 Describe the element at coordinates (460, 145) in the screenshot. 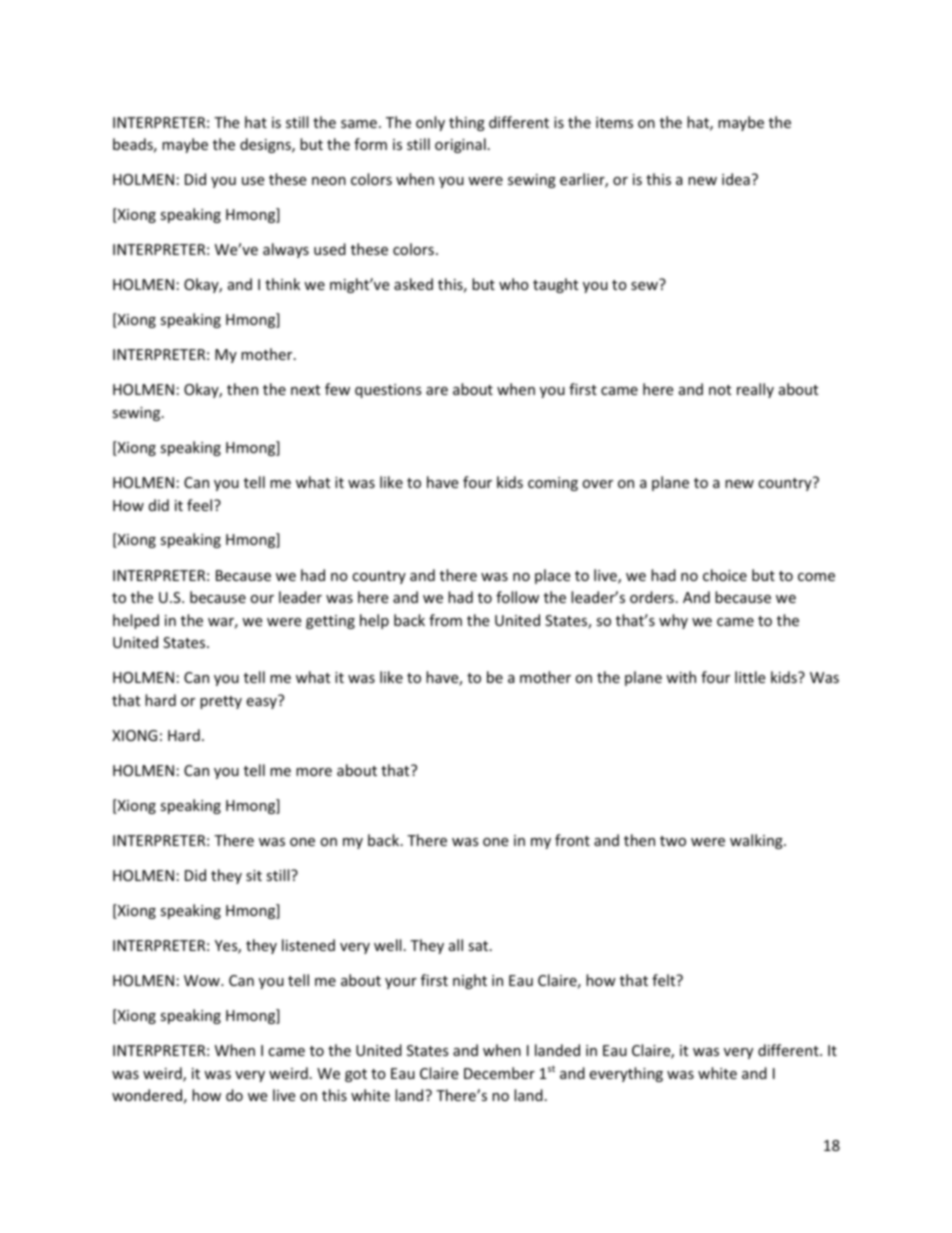

I see `original` at that location.
